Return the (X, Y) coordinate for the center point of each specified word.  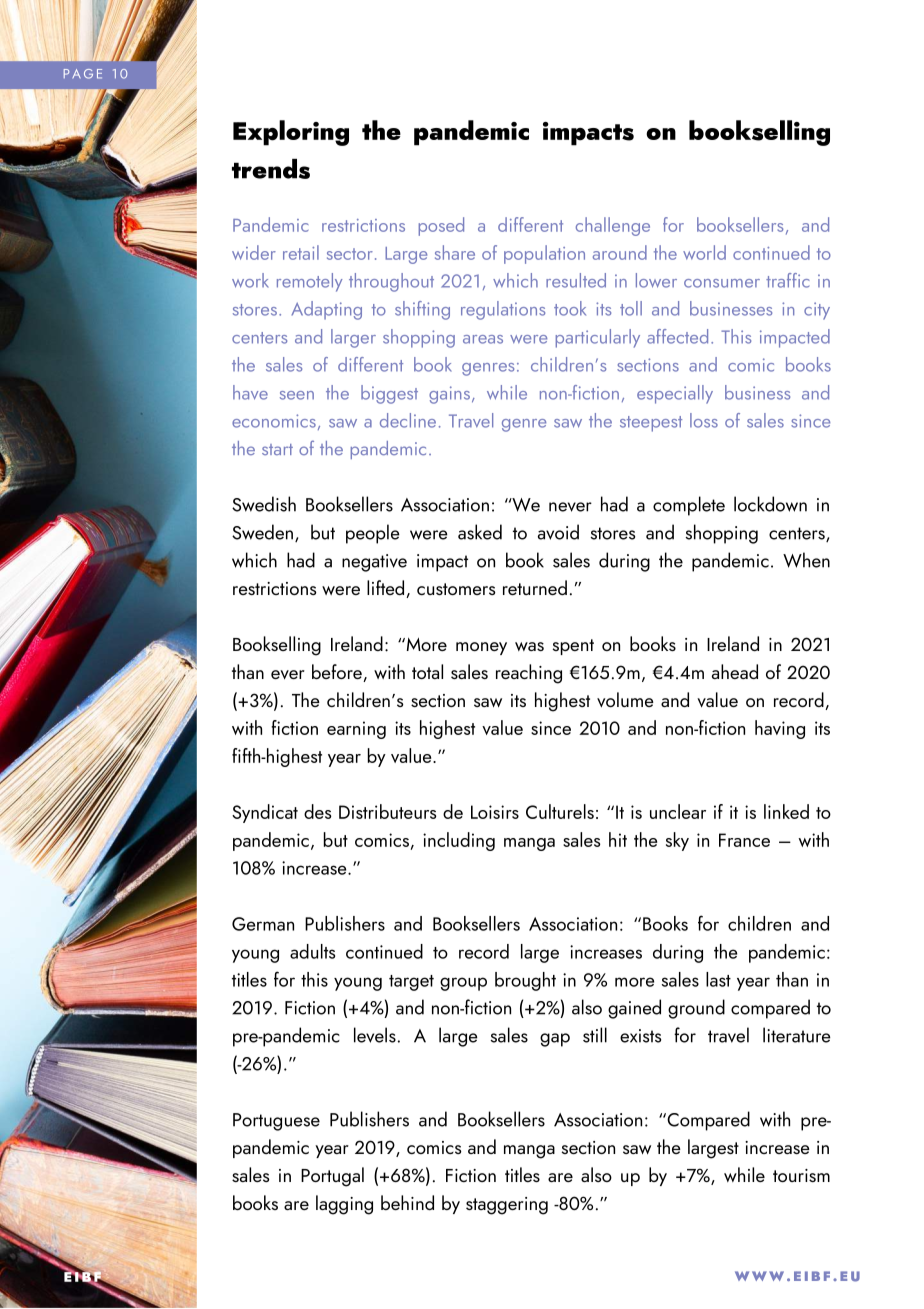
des (318, 811)
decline (408, 420)
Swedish (264, 504)
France (744, 840)
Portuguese (276, 1122)
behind (407, 1202)
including (459, 841)
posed (441, 226)
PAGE (83, 74)
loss (704, 420)
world (704, 252)
